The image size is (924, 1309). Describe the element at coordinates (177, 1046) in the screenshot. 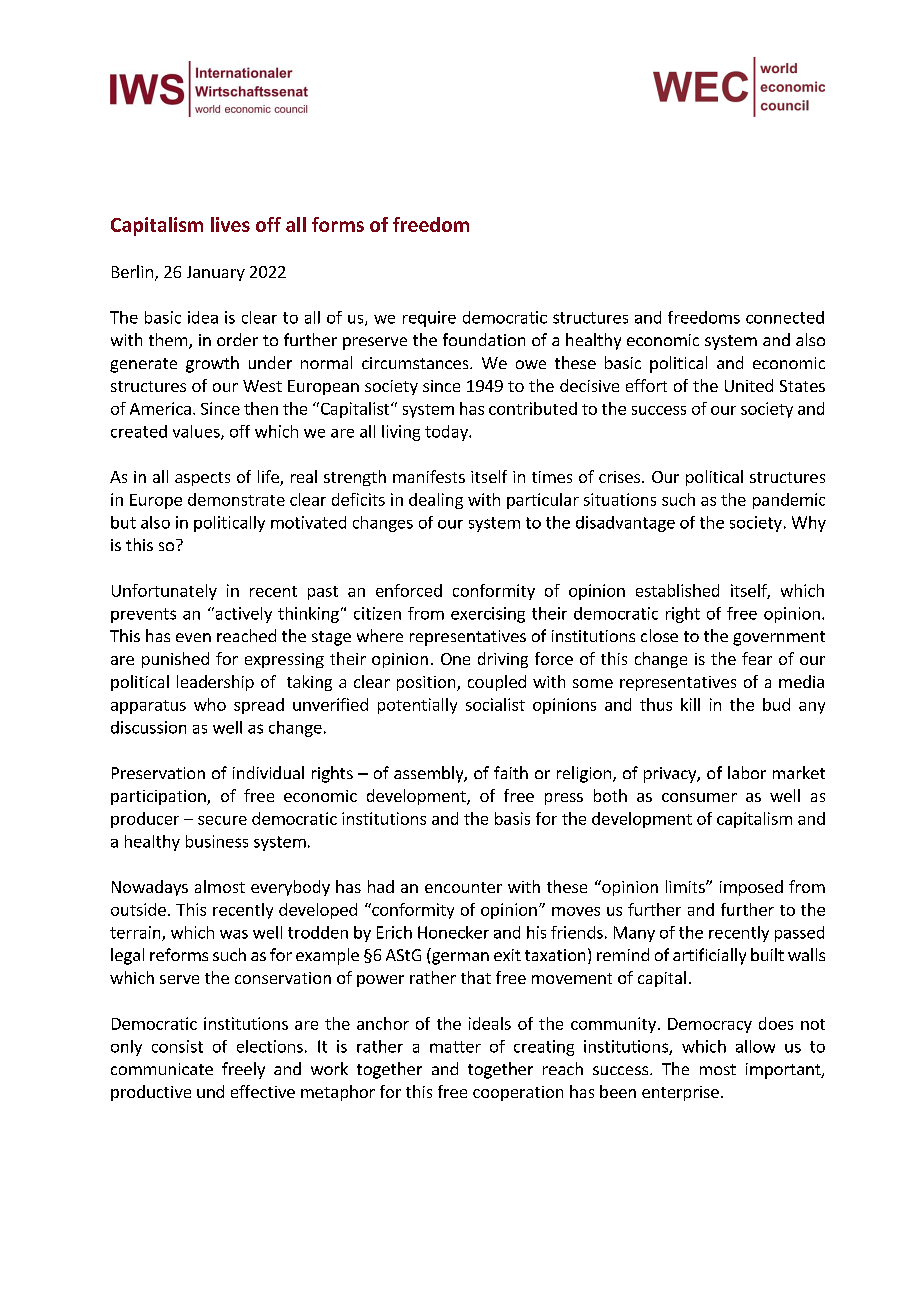

I see `consist` at that location.
